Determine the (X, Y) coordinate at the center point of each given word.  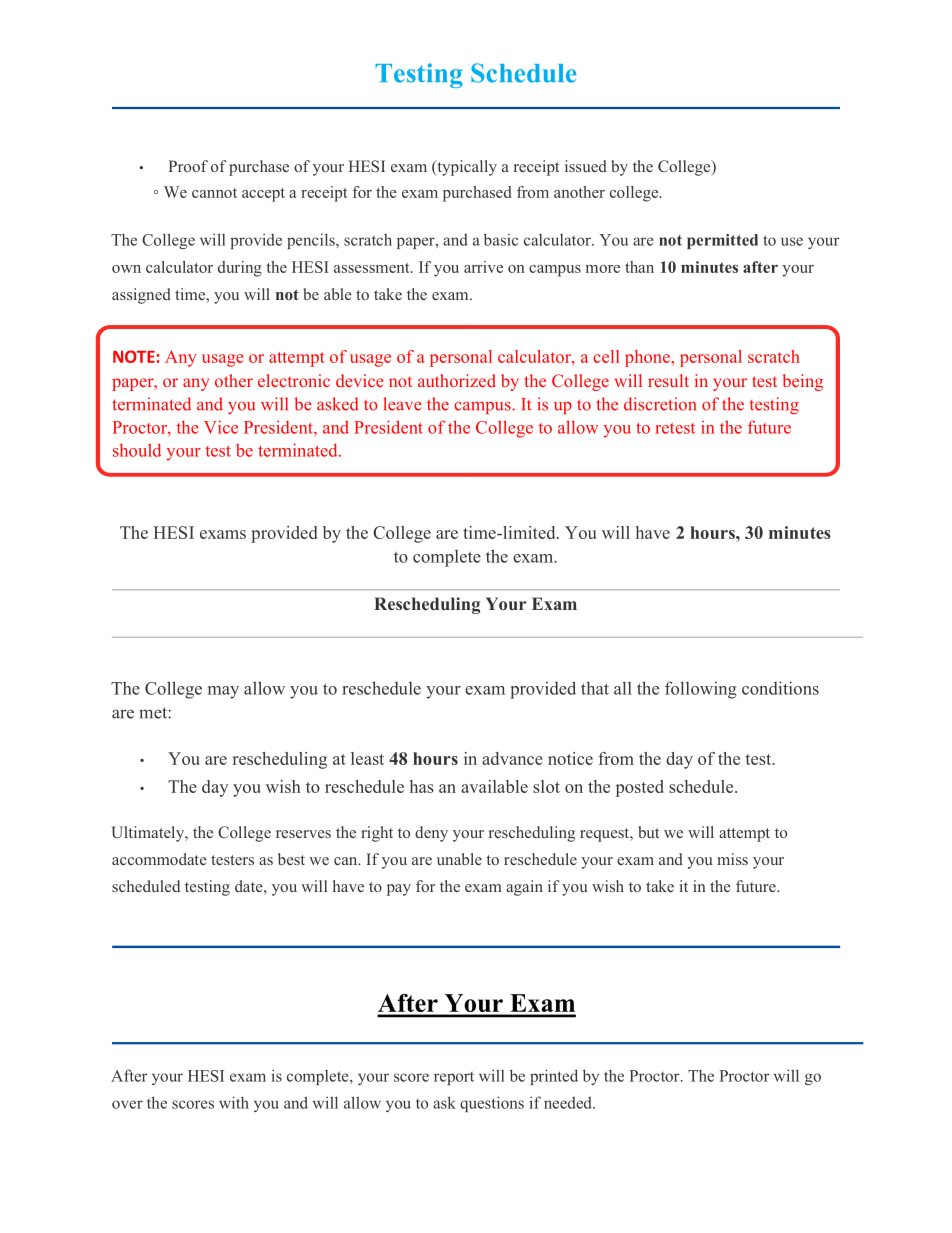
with (234, 1102)
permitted (722, 241)
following (701, 690)
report (454, 1078)
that (595, 688)
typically (466, 168)
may (223, 692)
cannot (214, 193)
